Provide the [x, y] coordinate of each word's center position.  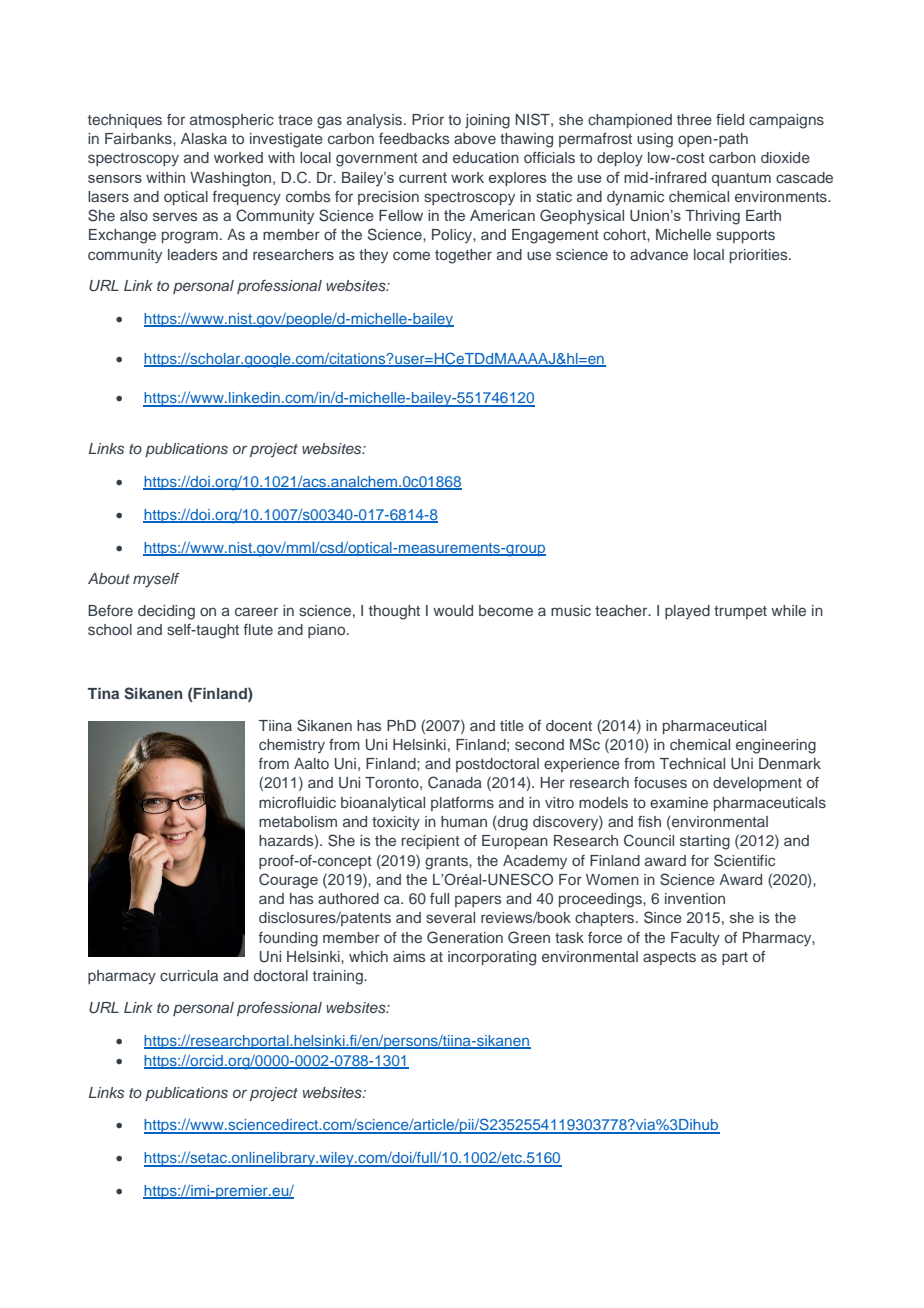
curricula [189, 975]
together [463, 256]
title [512, 725]
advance [659, 254]
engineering [776, 746]
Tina [103, 693]
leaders [192, 254]
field [730, 119]
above [475, 138]
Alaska [204, 138]
